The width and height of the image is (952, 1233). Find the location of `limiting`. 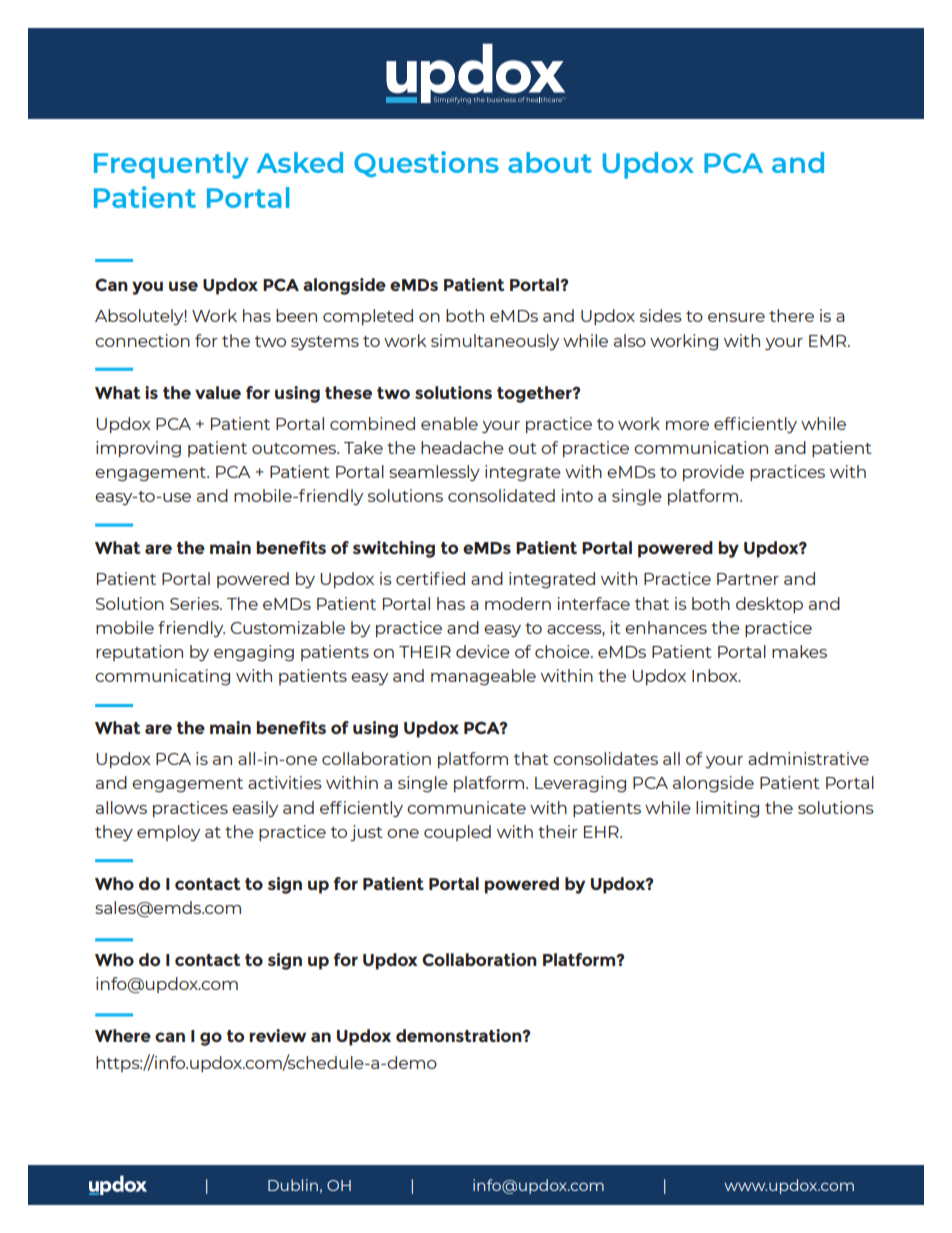

limiting is located at coordinates (727, 809).
